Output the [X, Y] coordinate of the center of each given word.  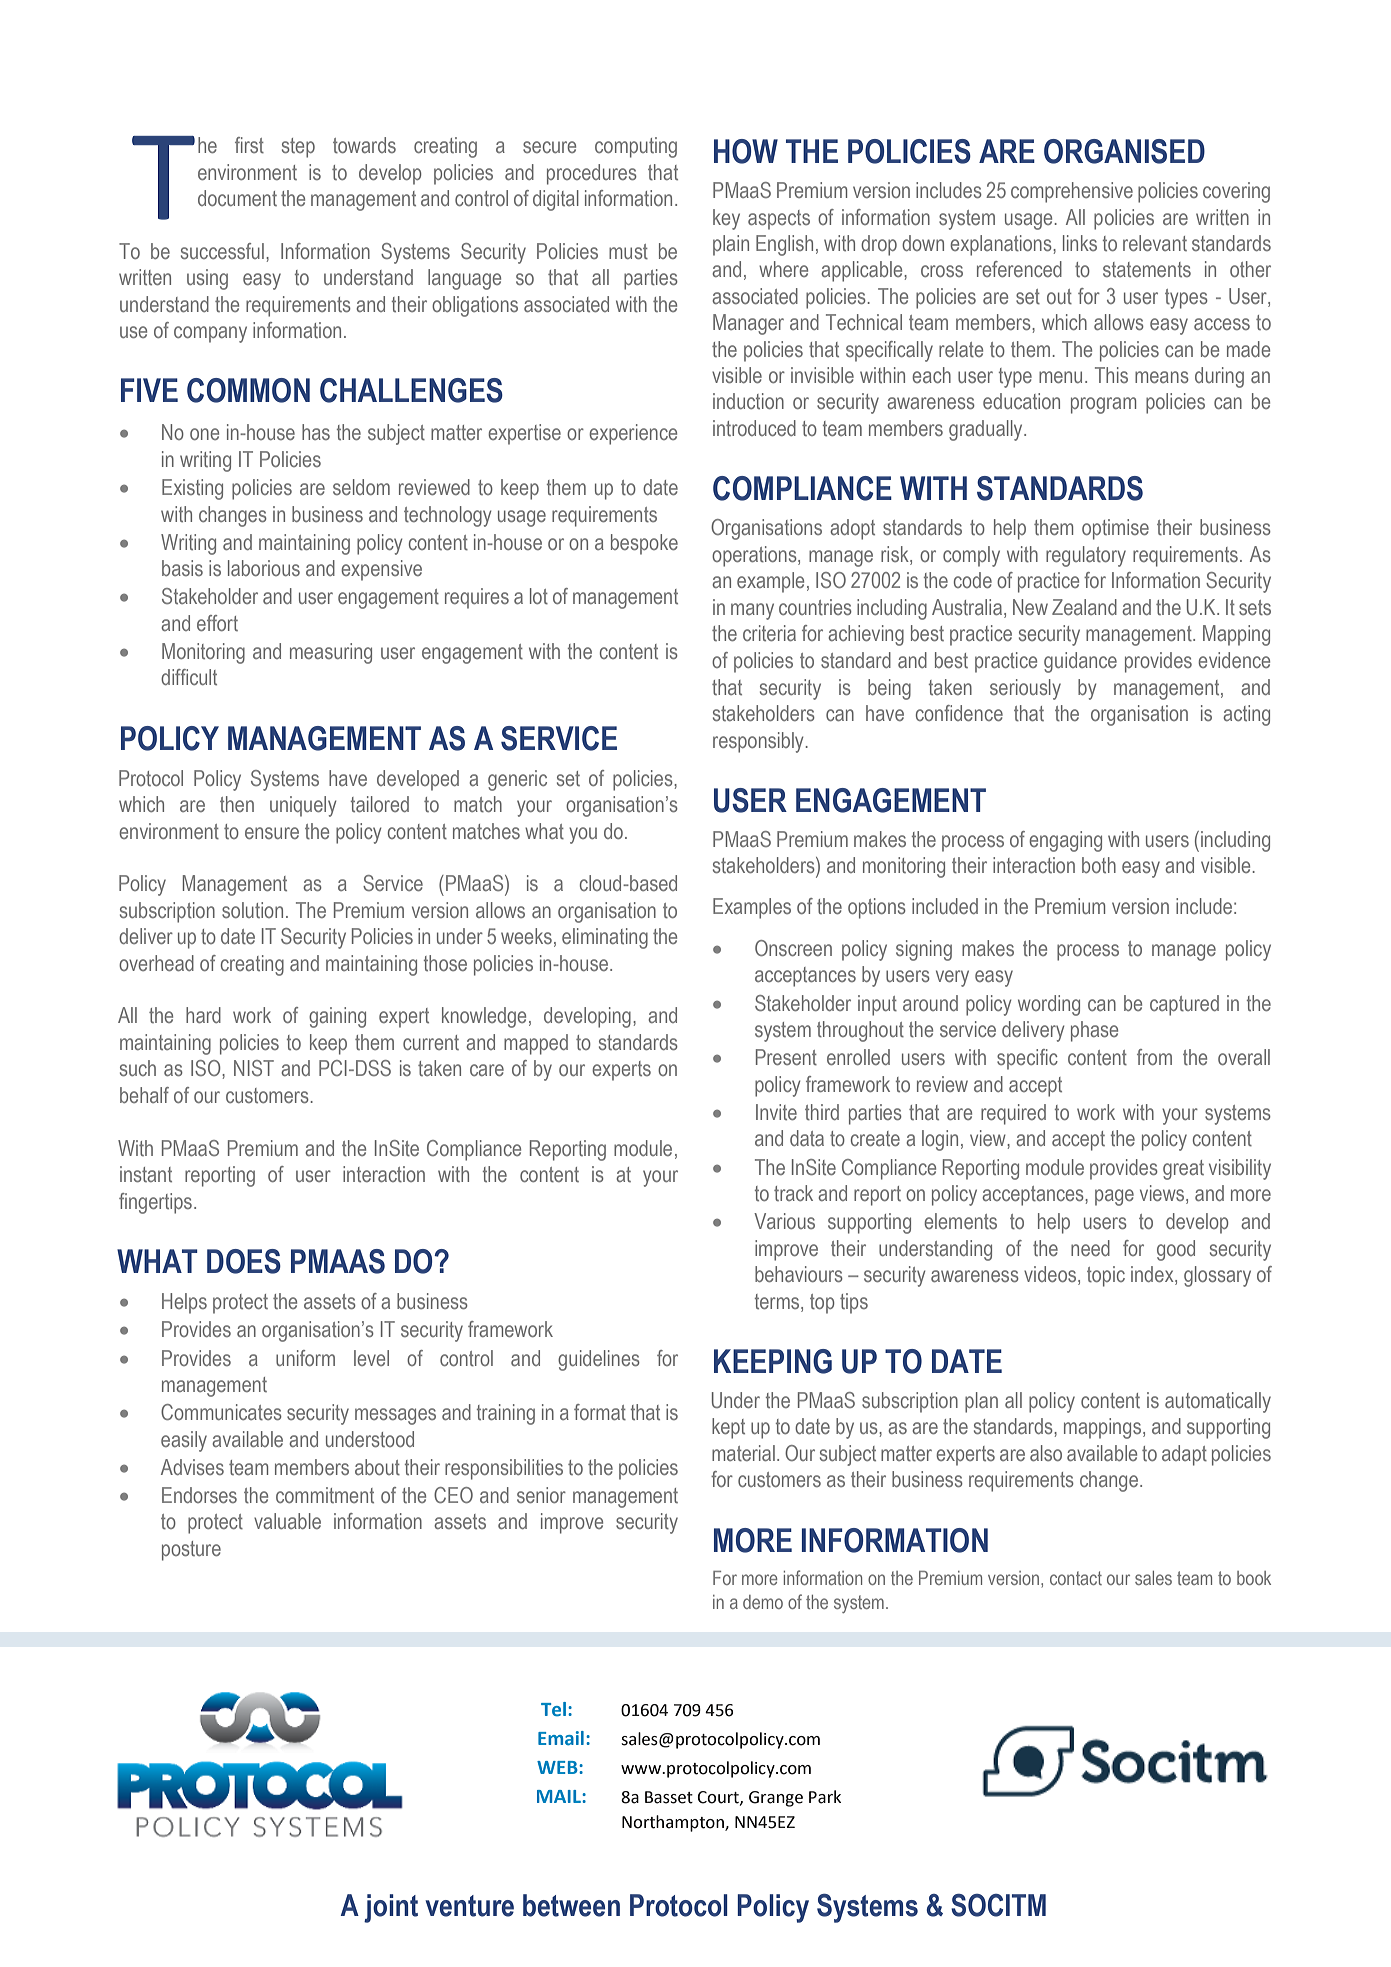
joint [391, 1908]
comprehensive [1072, 192]
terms [778, 1301]
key [726, 219]
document [237, 198]
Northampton [674, 1823]
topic [1106, 1276]
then [237, 804]
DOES [244, 1261]
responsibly [758, 742]
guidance [1080, 662]
